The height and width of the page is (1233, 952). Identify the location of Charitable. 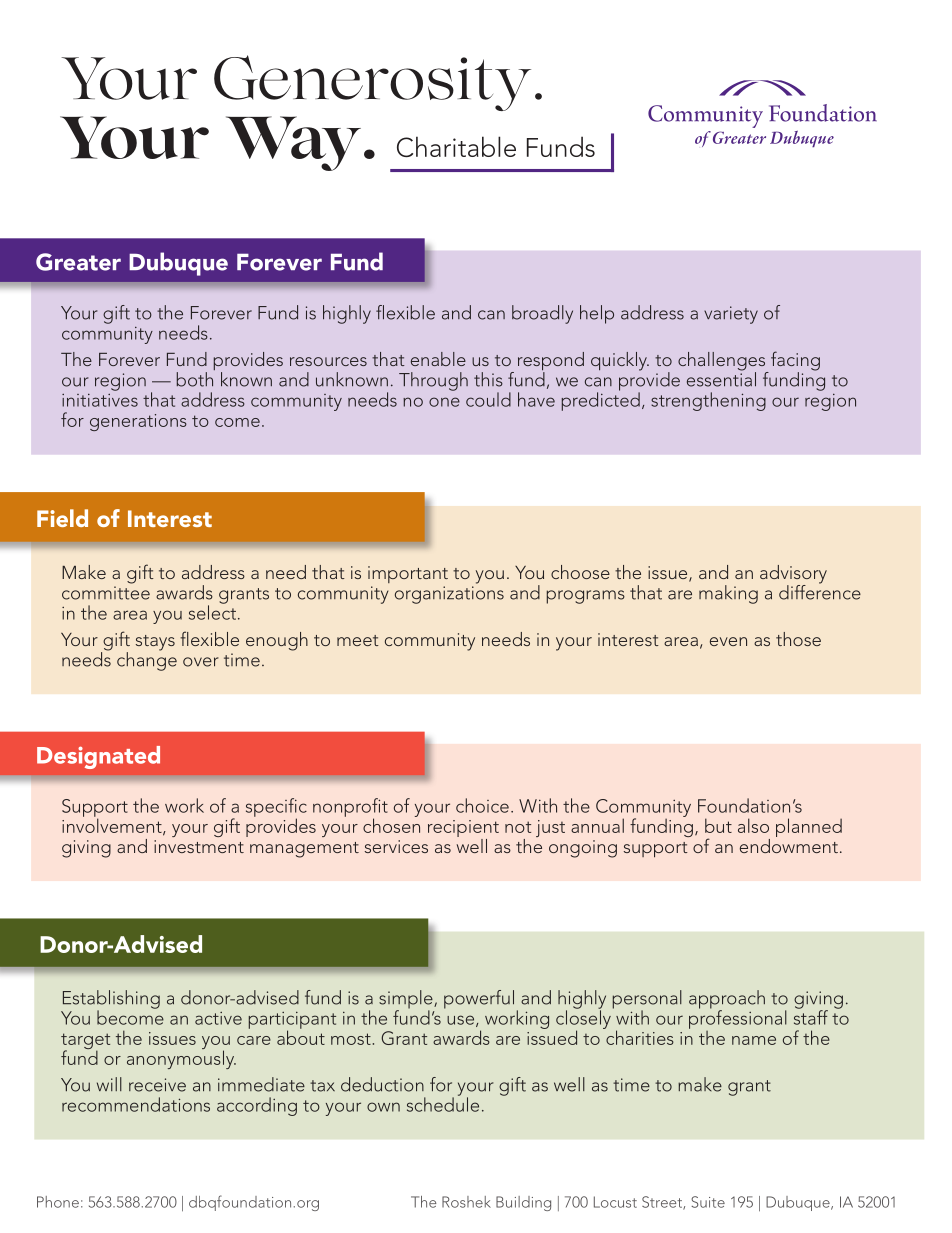
(456, 146).
